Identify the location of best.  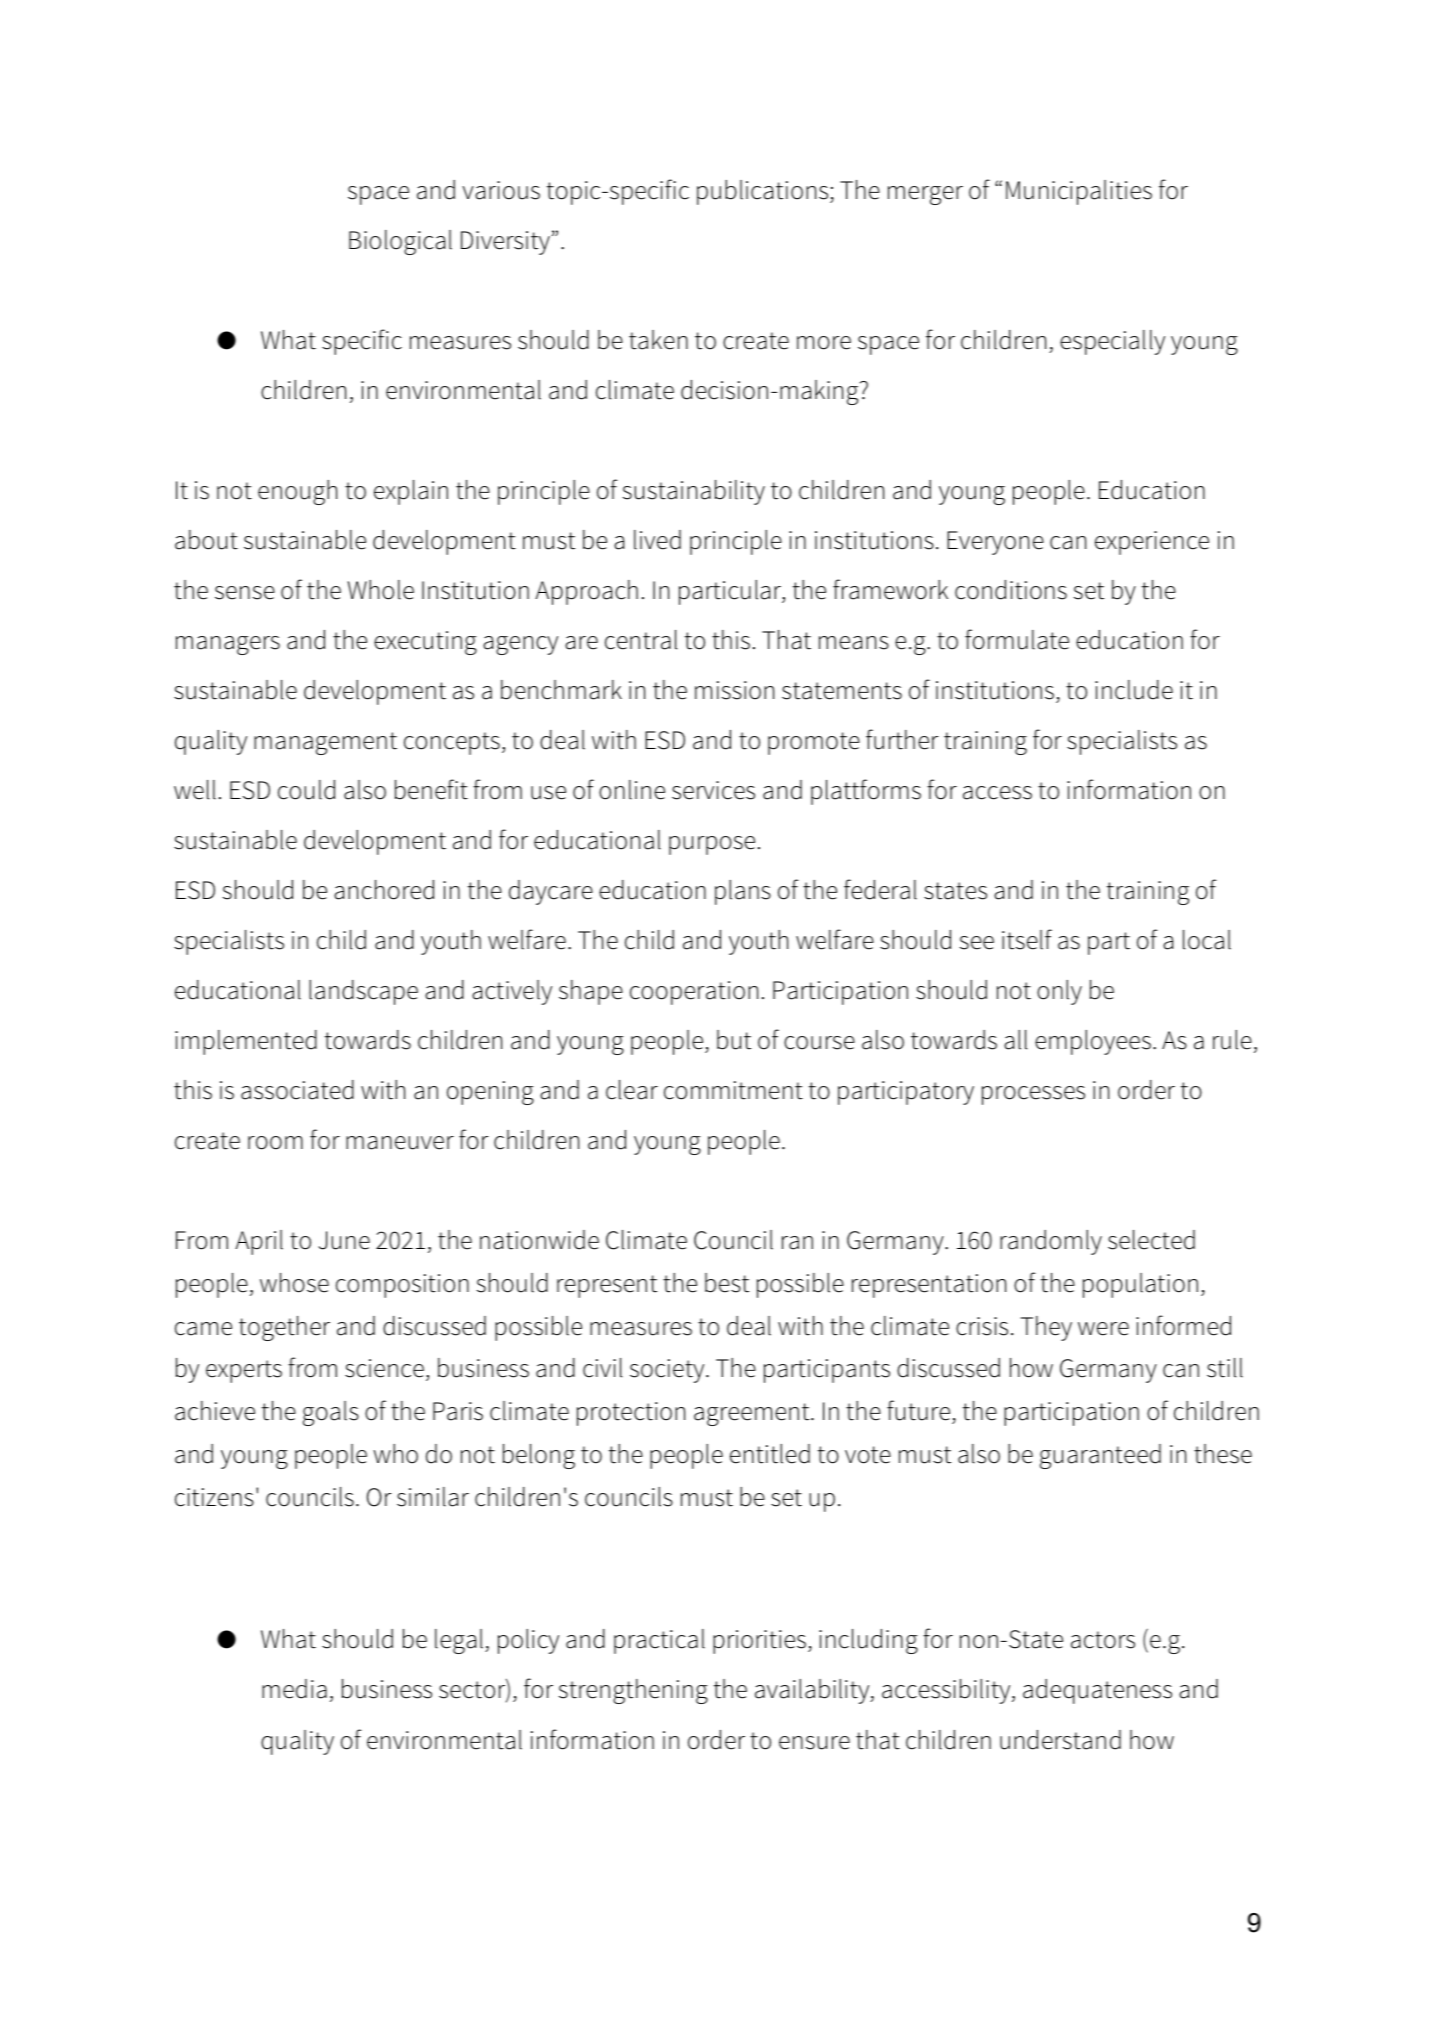
(727, 1283).
